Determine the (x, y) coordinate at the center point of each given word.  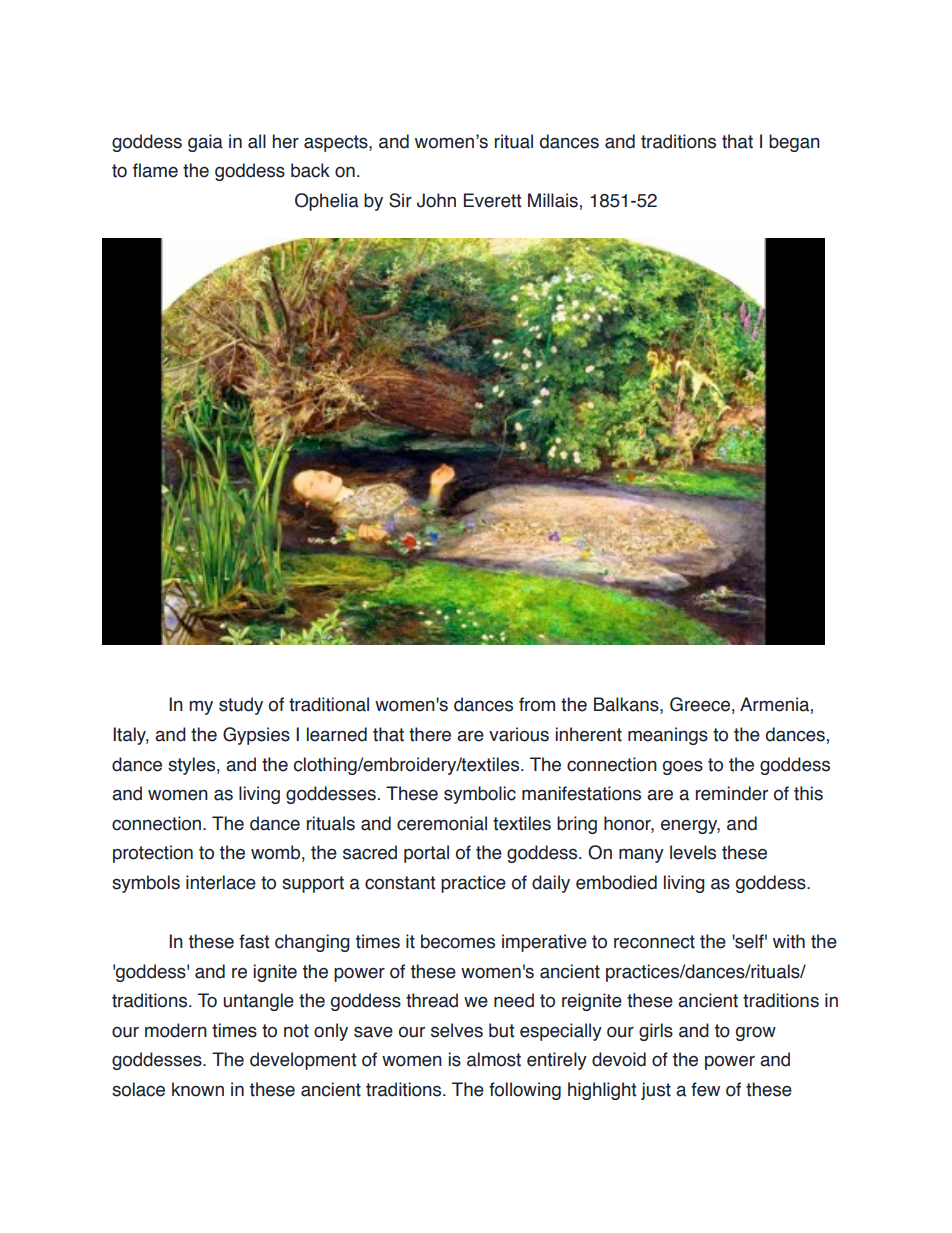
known (198, 1089)
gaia (205, 143)
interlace (221, 882)
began (794, 143)
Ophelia (327, 202)
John (436, 200)
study (241, 706)
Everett (492, 200)
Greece (700, 704)
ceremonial (442, 823)
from (537, 704)
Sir (400, 200)
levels (693, 852)
